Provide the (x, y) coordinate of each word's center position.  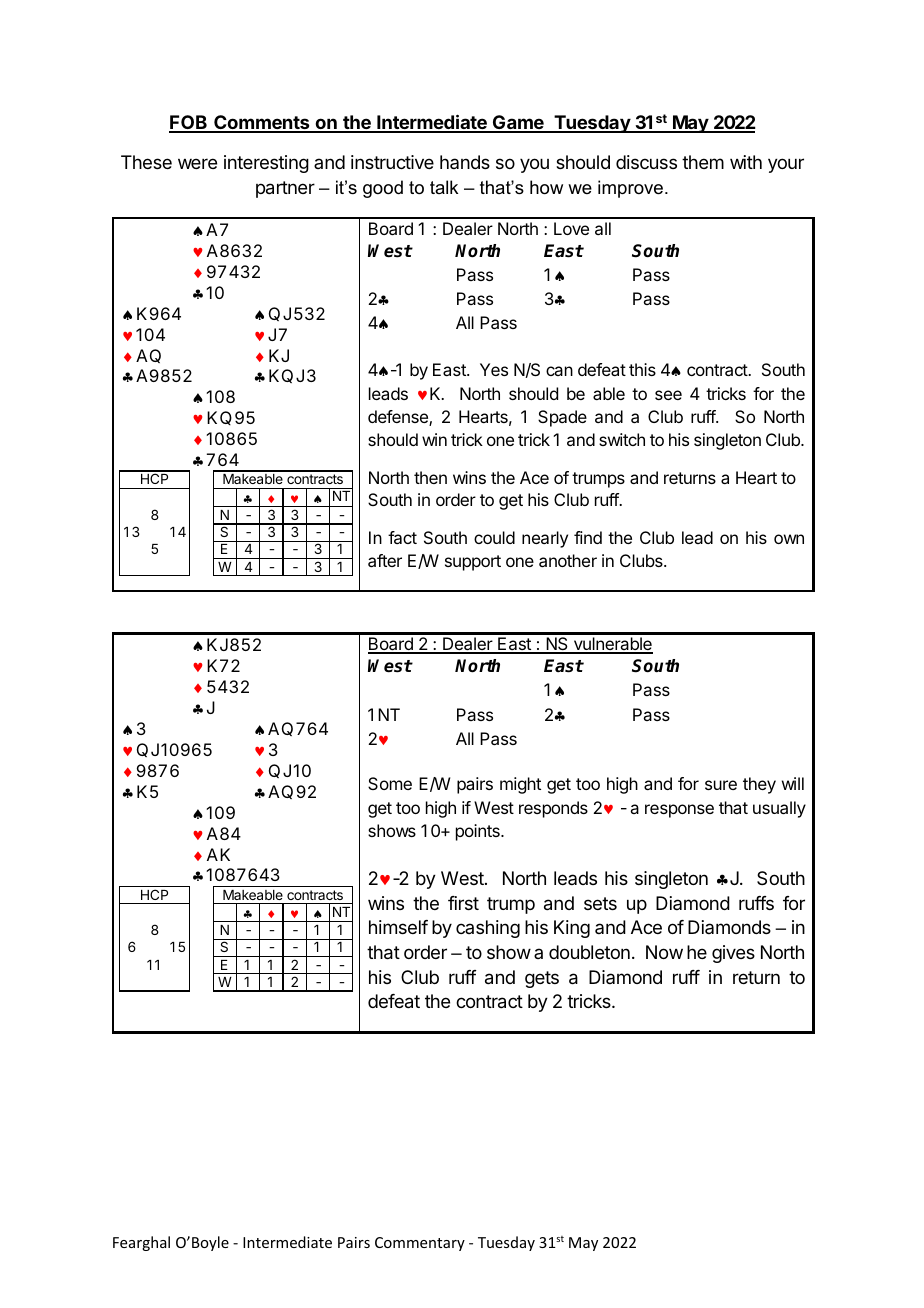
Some (390, 783)
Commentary (420, 1244)
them (703, 162)
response (679, 811)
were (197, 163)
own (789, 539)
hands (465, 162)
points (479, 832)
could (494, 537)
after (385, 560)
